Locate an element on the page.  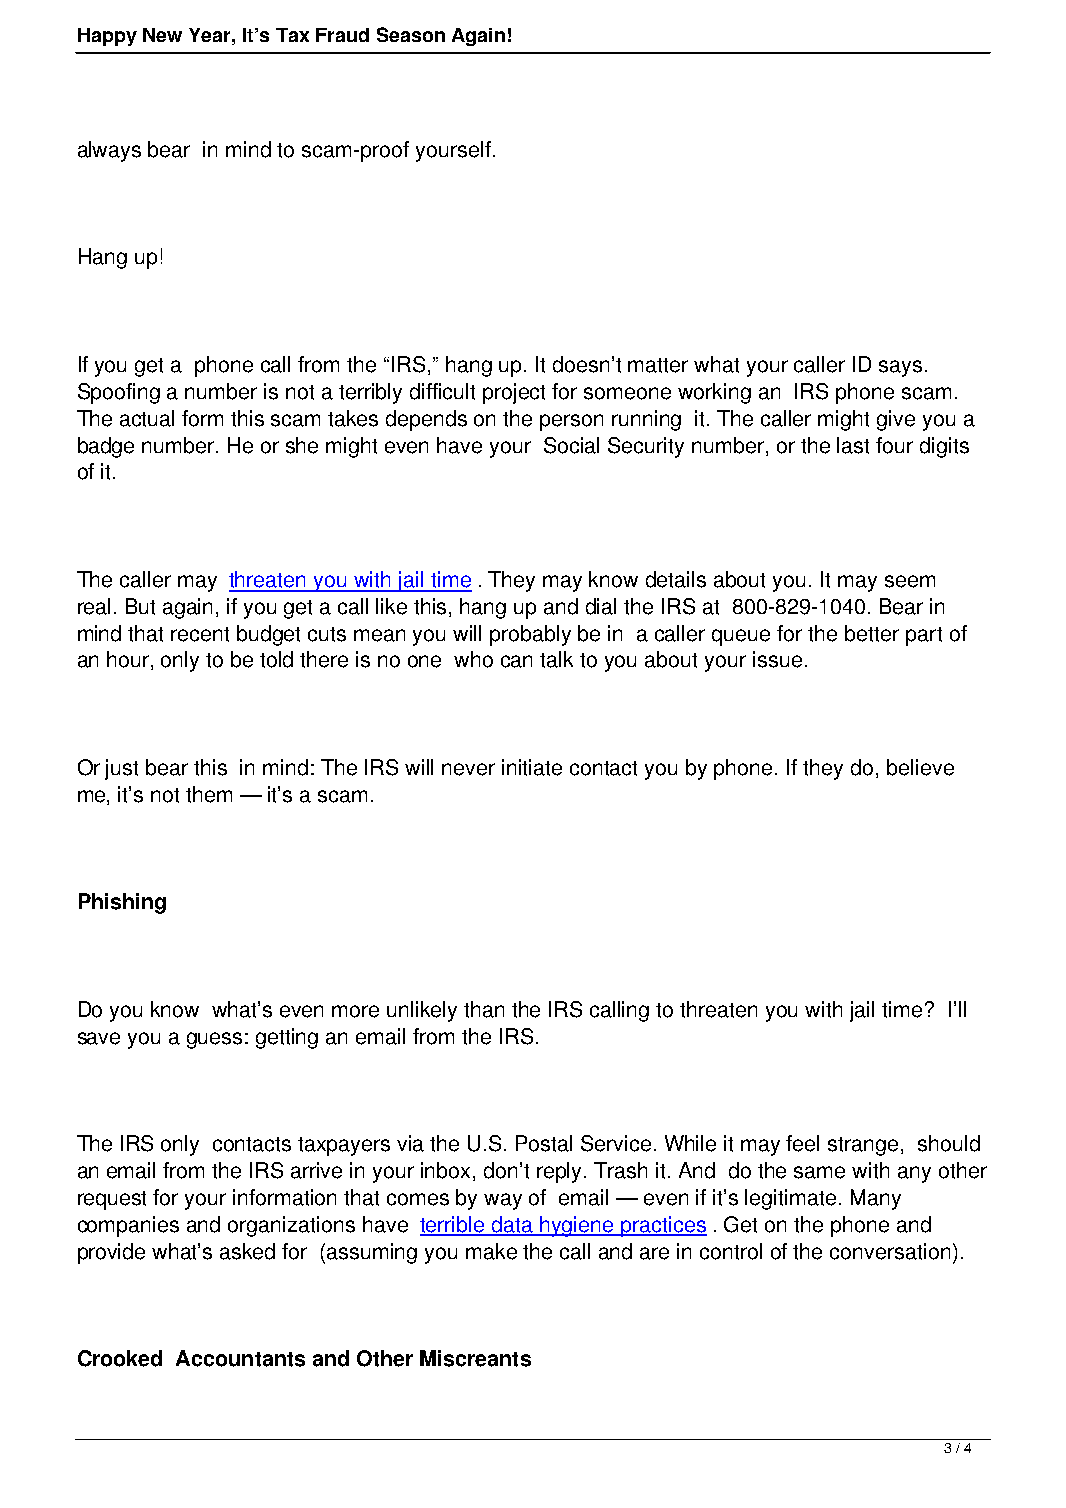
issue is located at coordinates (777, 659).
